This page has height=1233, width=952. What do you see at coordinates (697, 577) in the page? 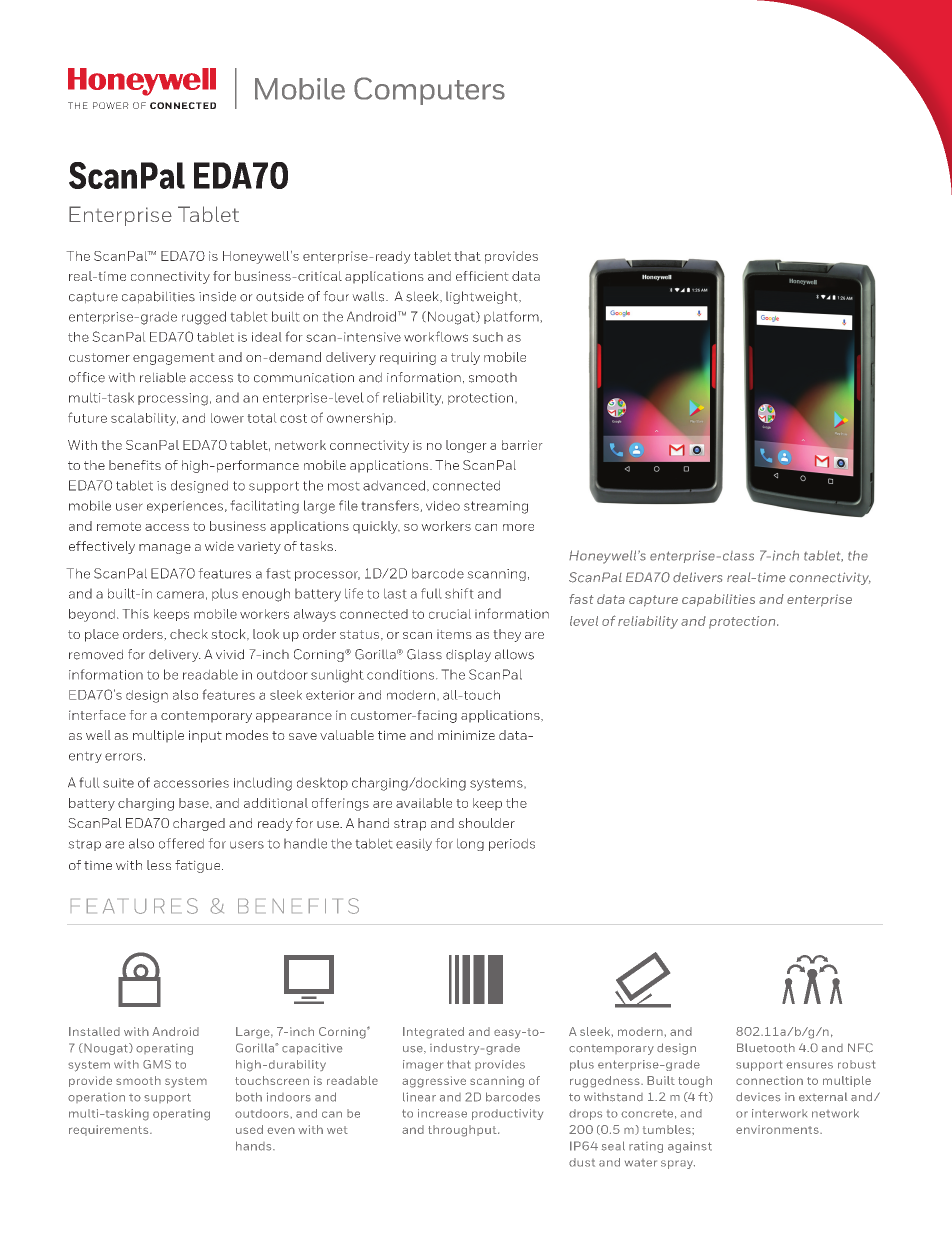
I see `delivers` at bounding box center [697, 577].
